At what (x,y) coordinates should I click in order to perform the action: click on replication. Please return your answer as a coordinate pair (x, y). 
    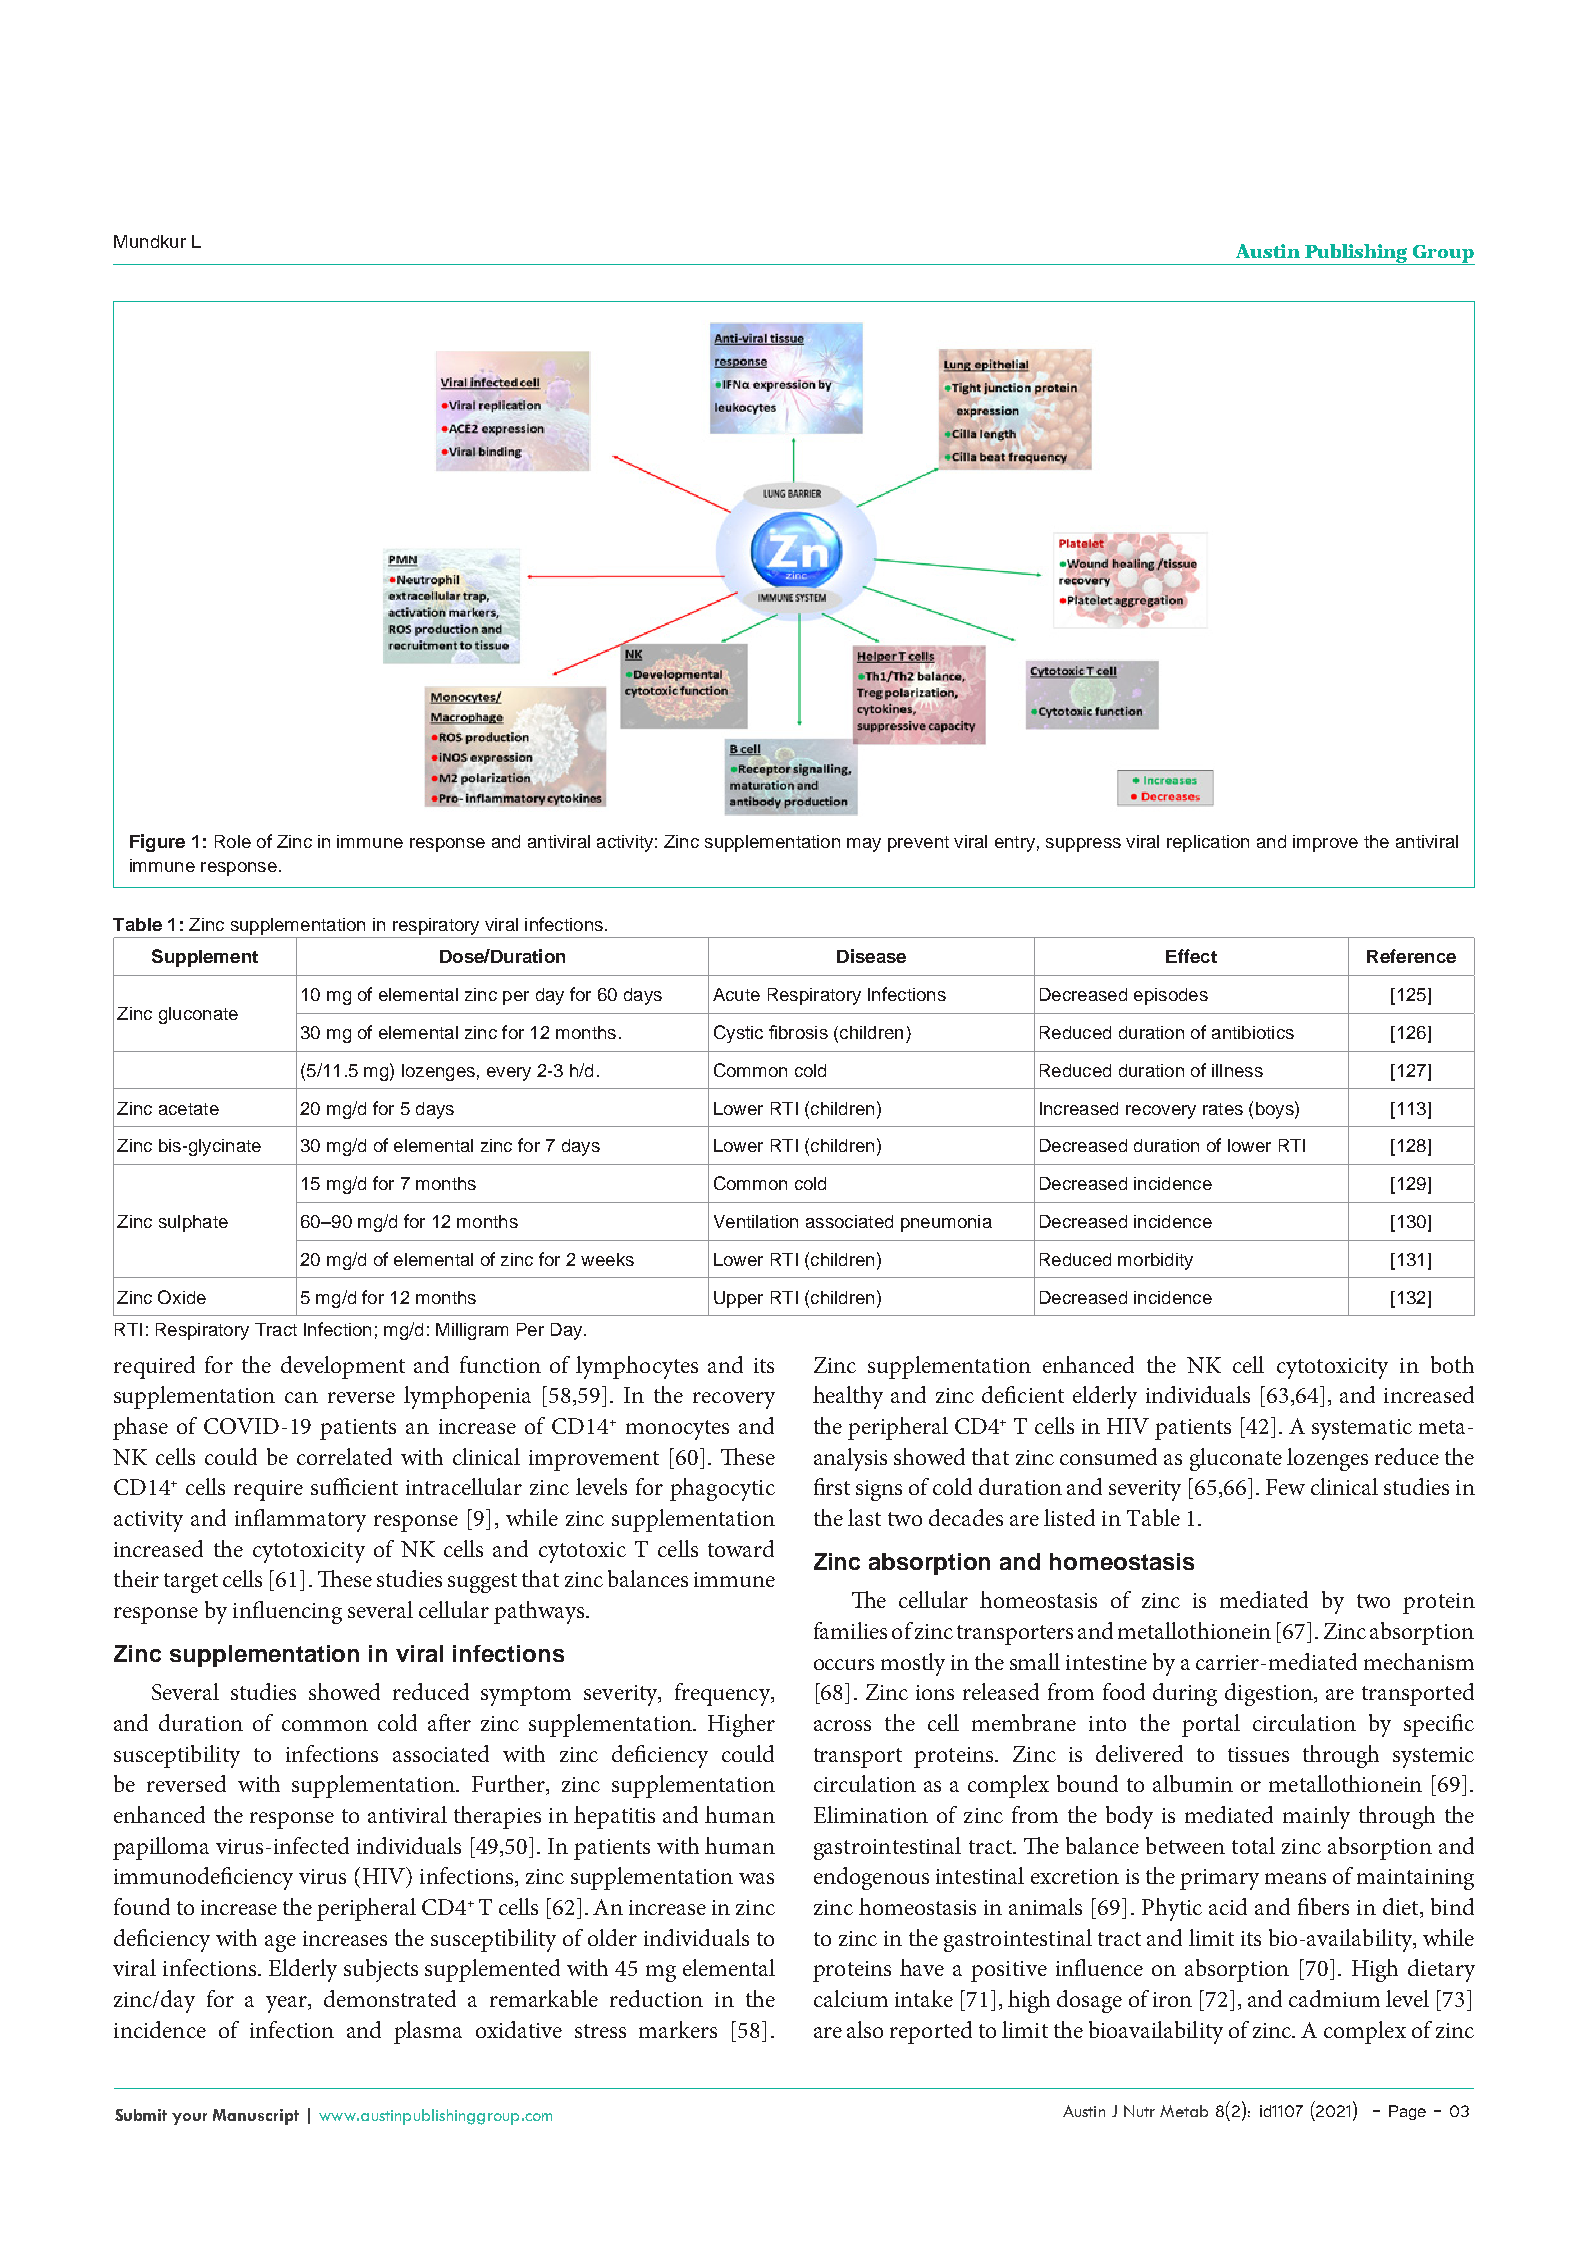
    Looking at the image, I should click on (1208, 843).
